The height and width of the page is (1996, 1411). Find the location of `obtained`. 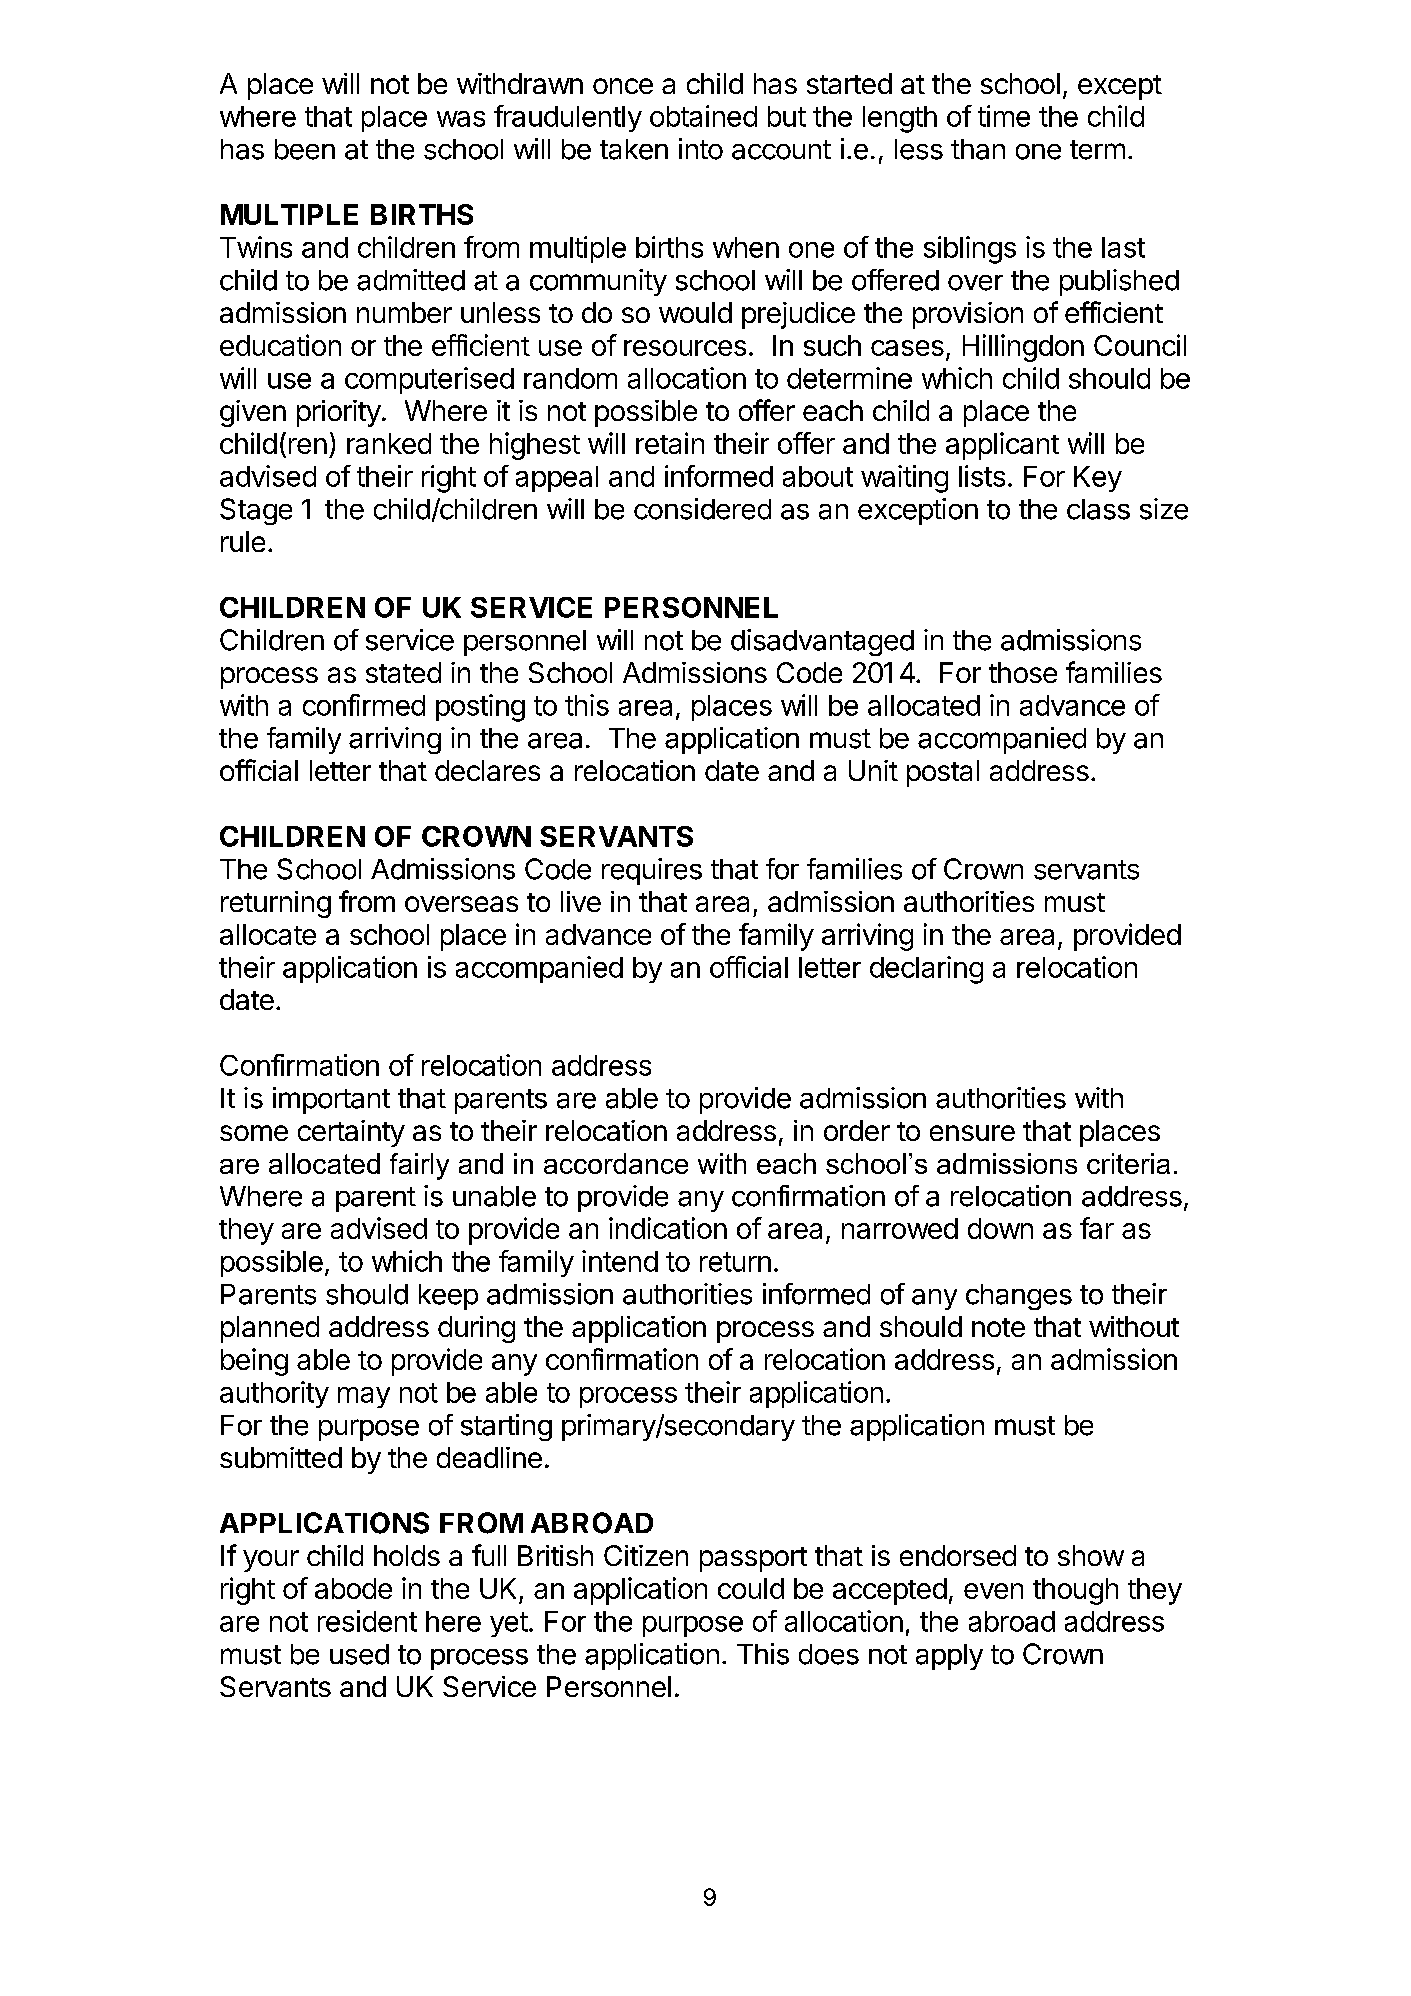

obtained is located at coordinates (703, 116).
